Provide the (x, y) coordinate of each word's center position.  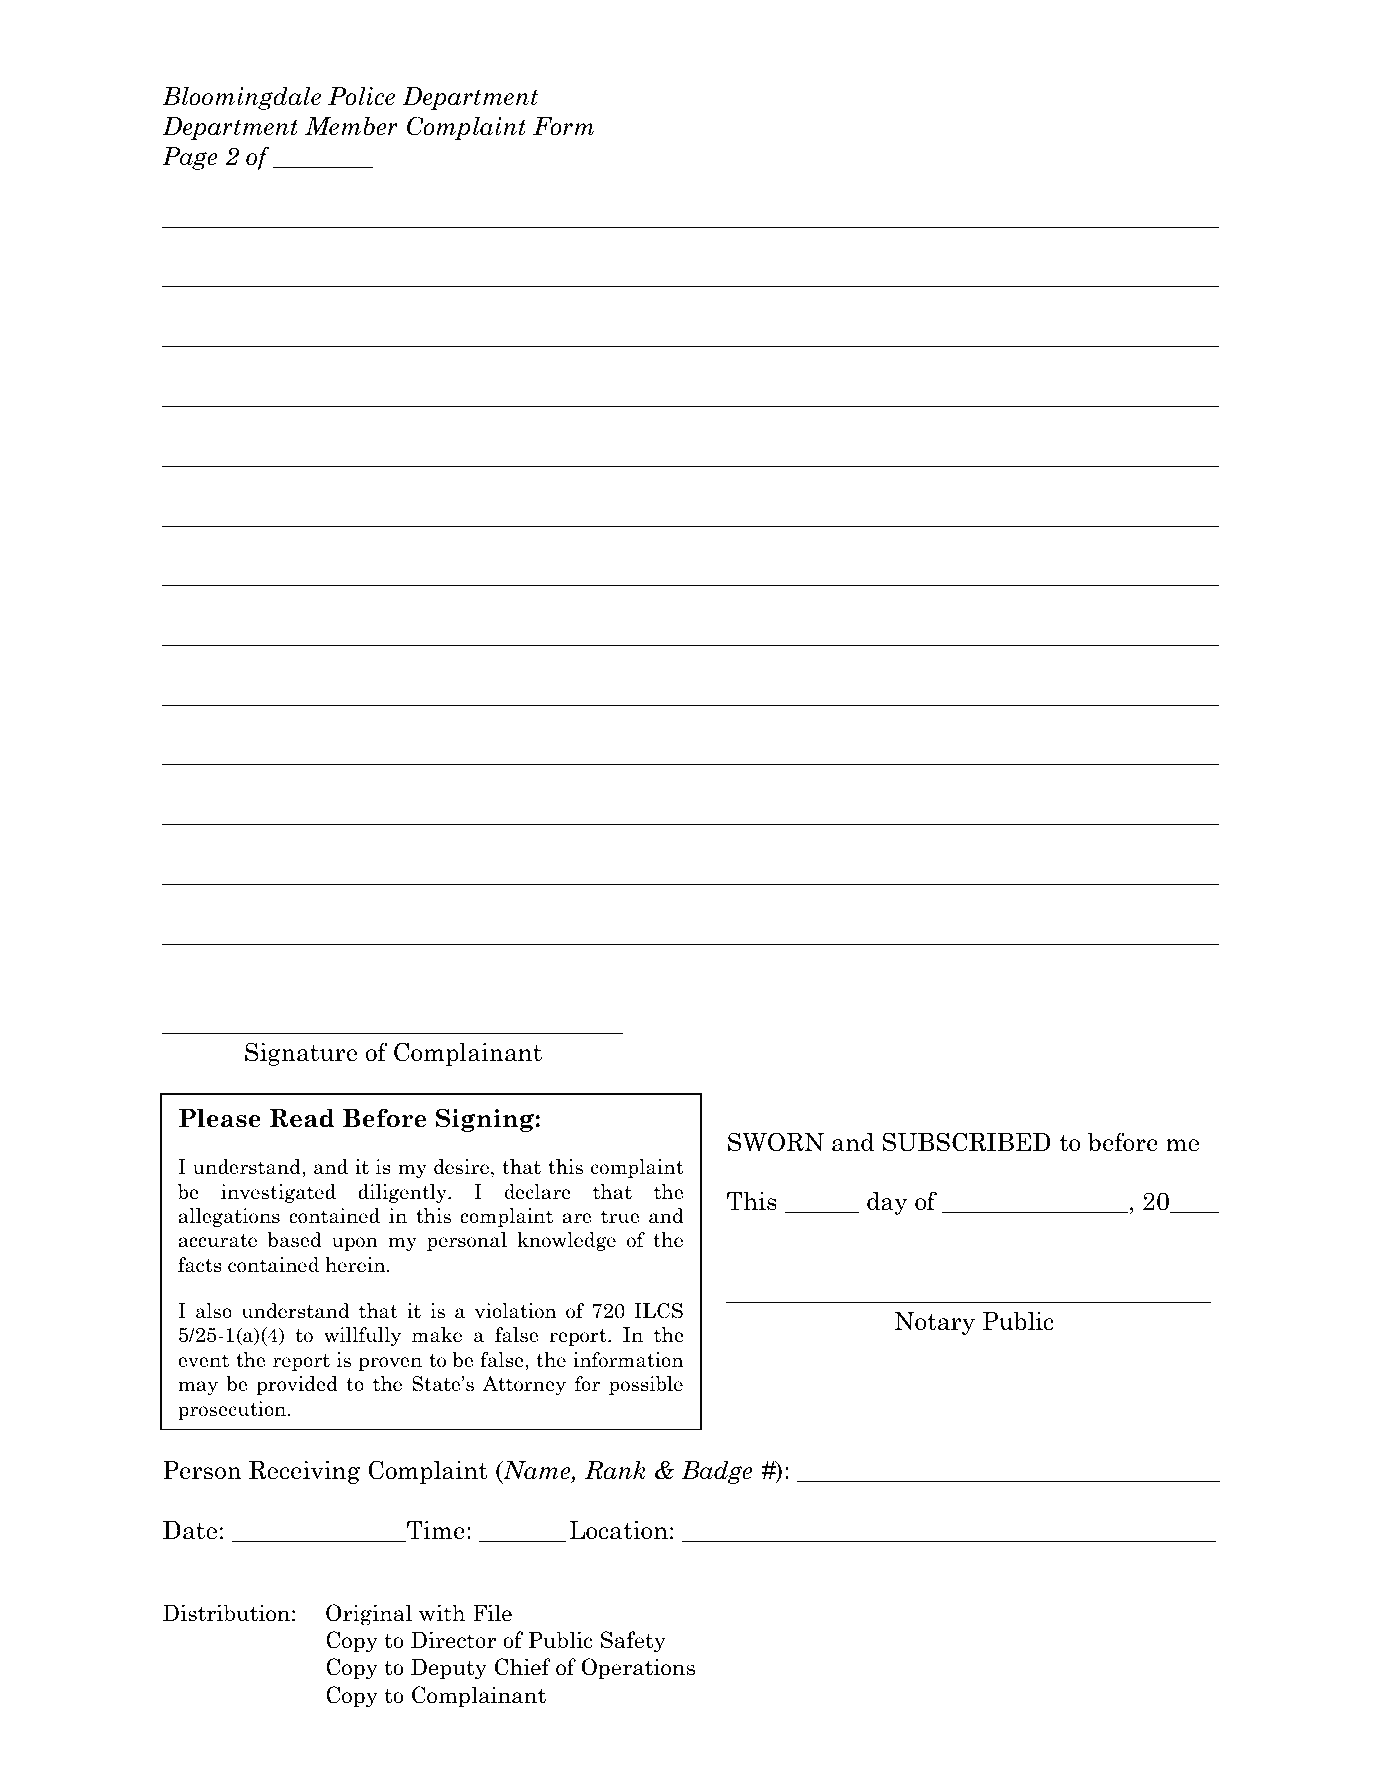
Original (369, 1615)
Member (351, 126)
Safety (633, 1642)
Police (361, 96)
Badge (717, 1472)
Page (190, 158)
